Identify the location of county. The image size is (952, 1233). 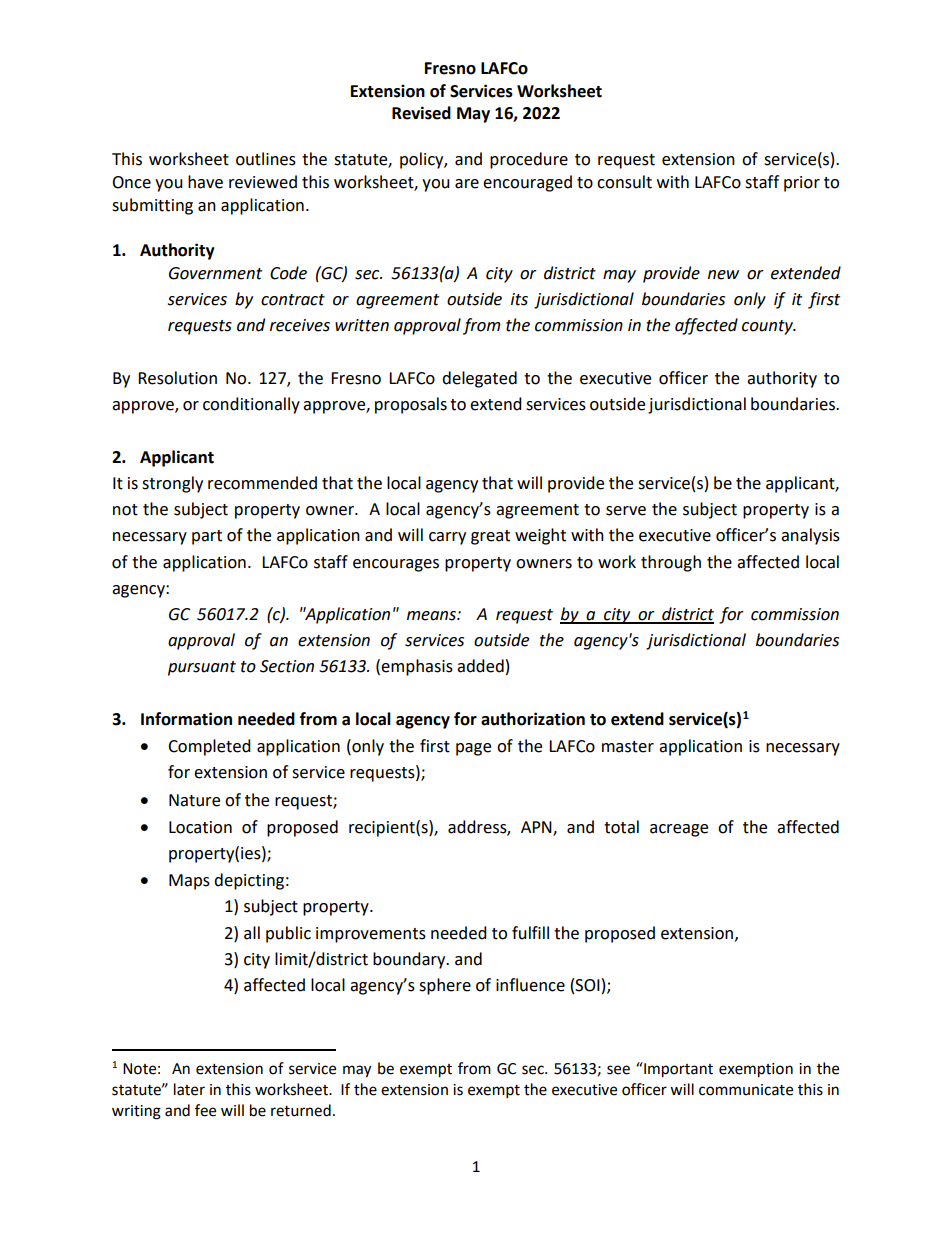
(768, 327).
